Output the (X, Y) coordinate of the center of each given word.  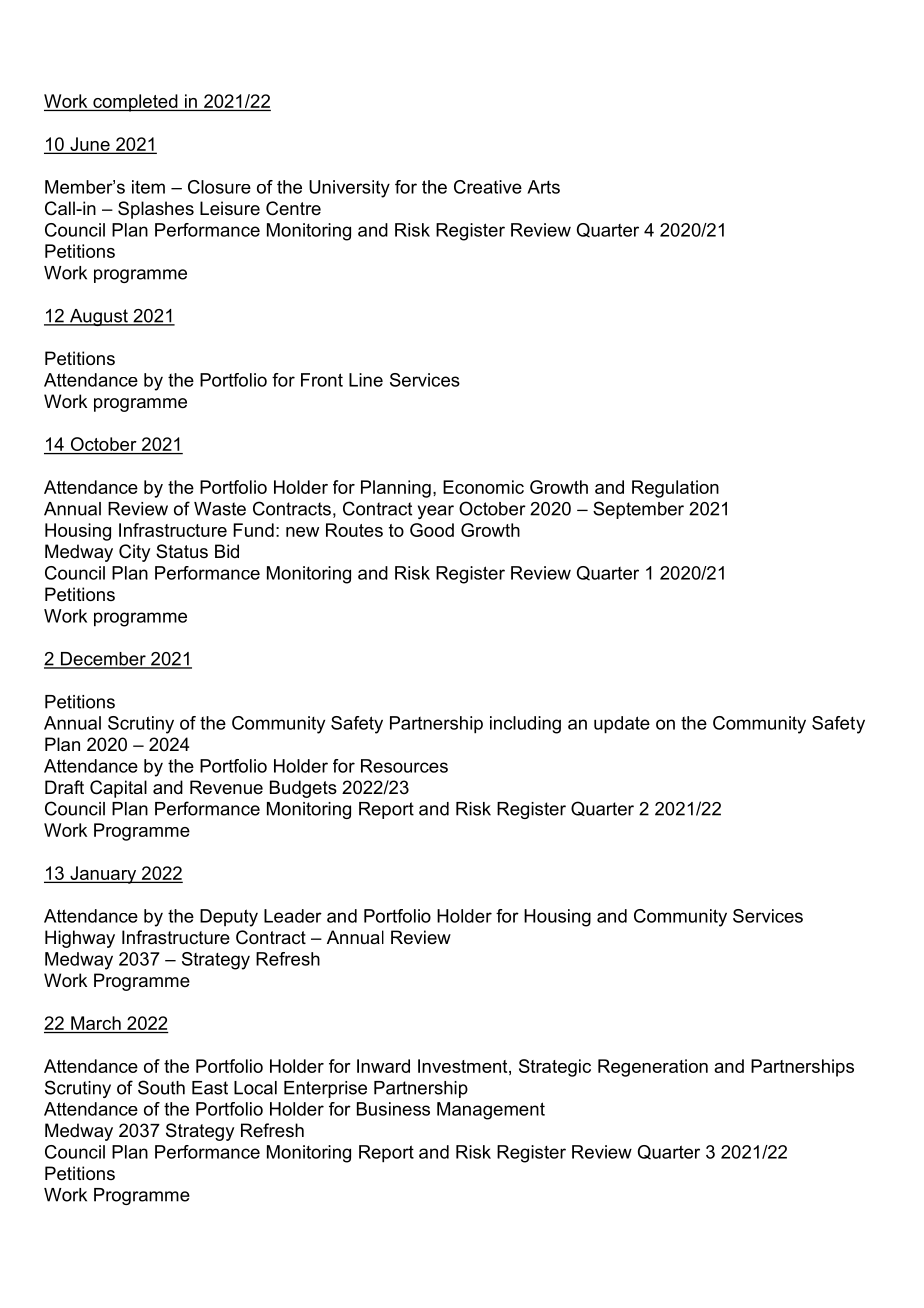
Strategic (555, 1068)
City (134, 553)
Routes (354, 530)
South (161, 1087)
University (349, 189)
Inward (383, 1066)
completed (135, 103)
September (638, 510)
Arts (543, 187)
